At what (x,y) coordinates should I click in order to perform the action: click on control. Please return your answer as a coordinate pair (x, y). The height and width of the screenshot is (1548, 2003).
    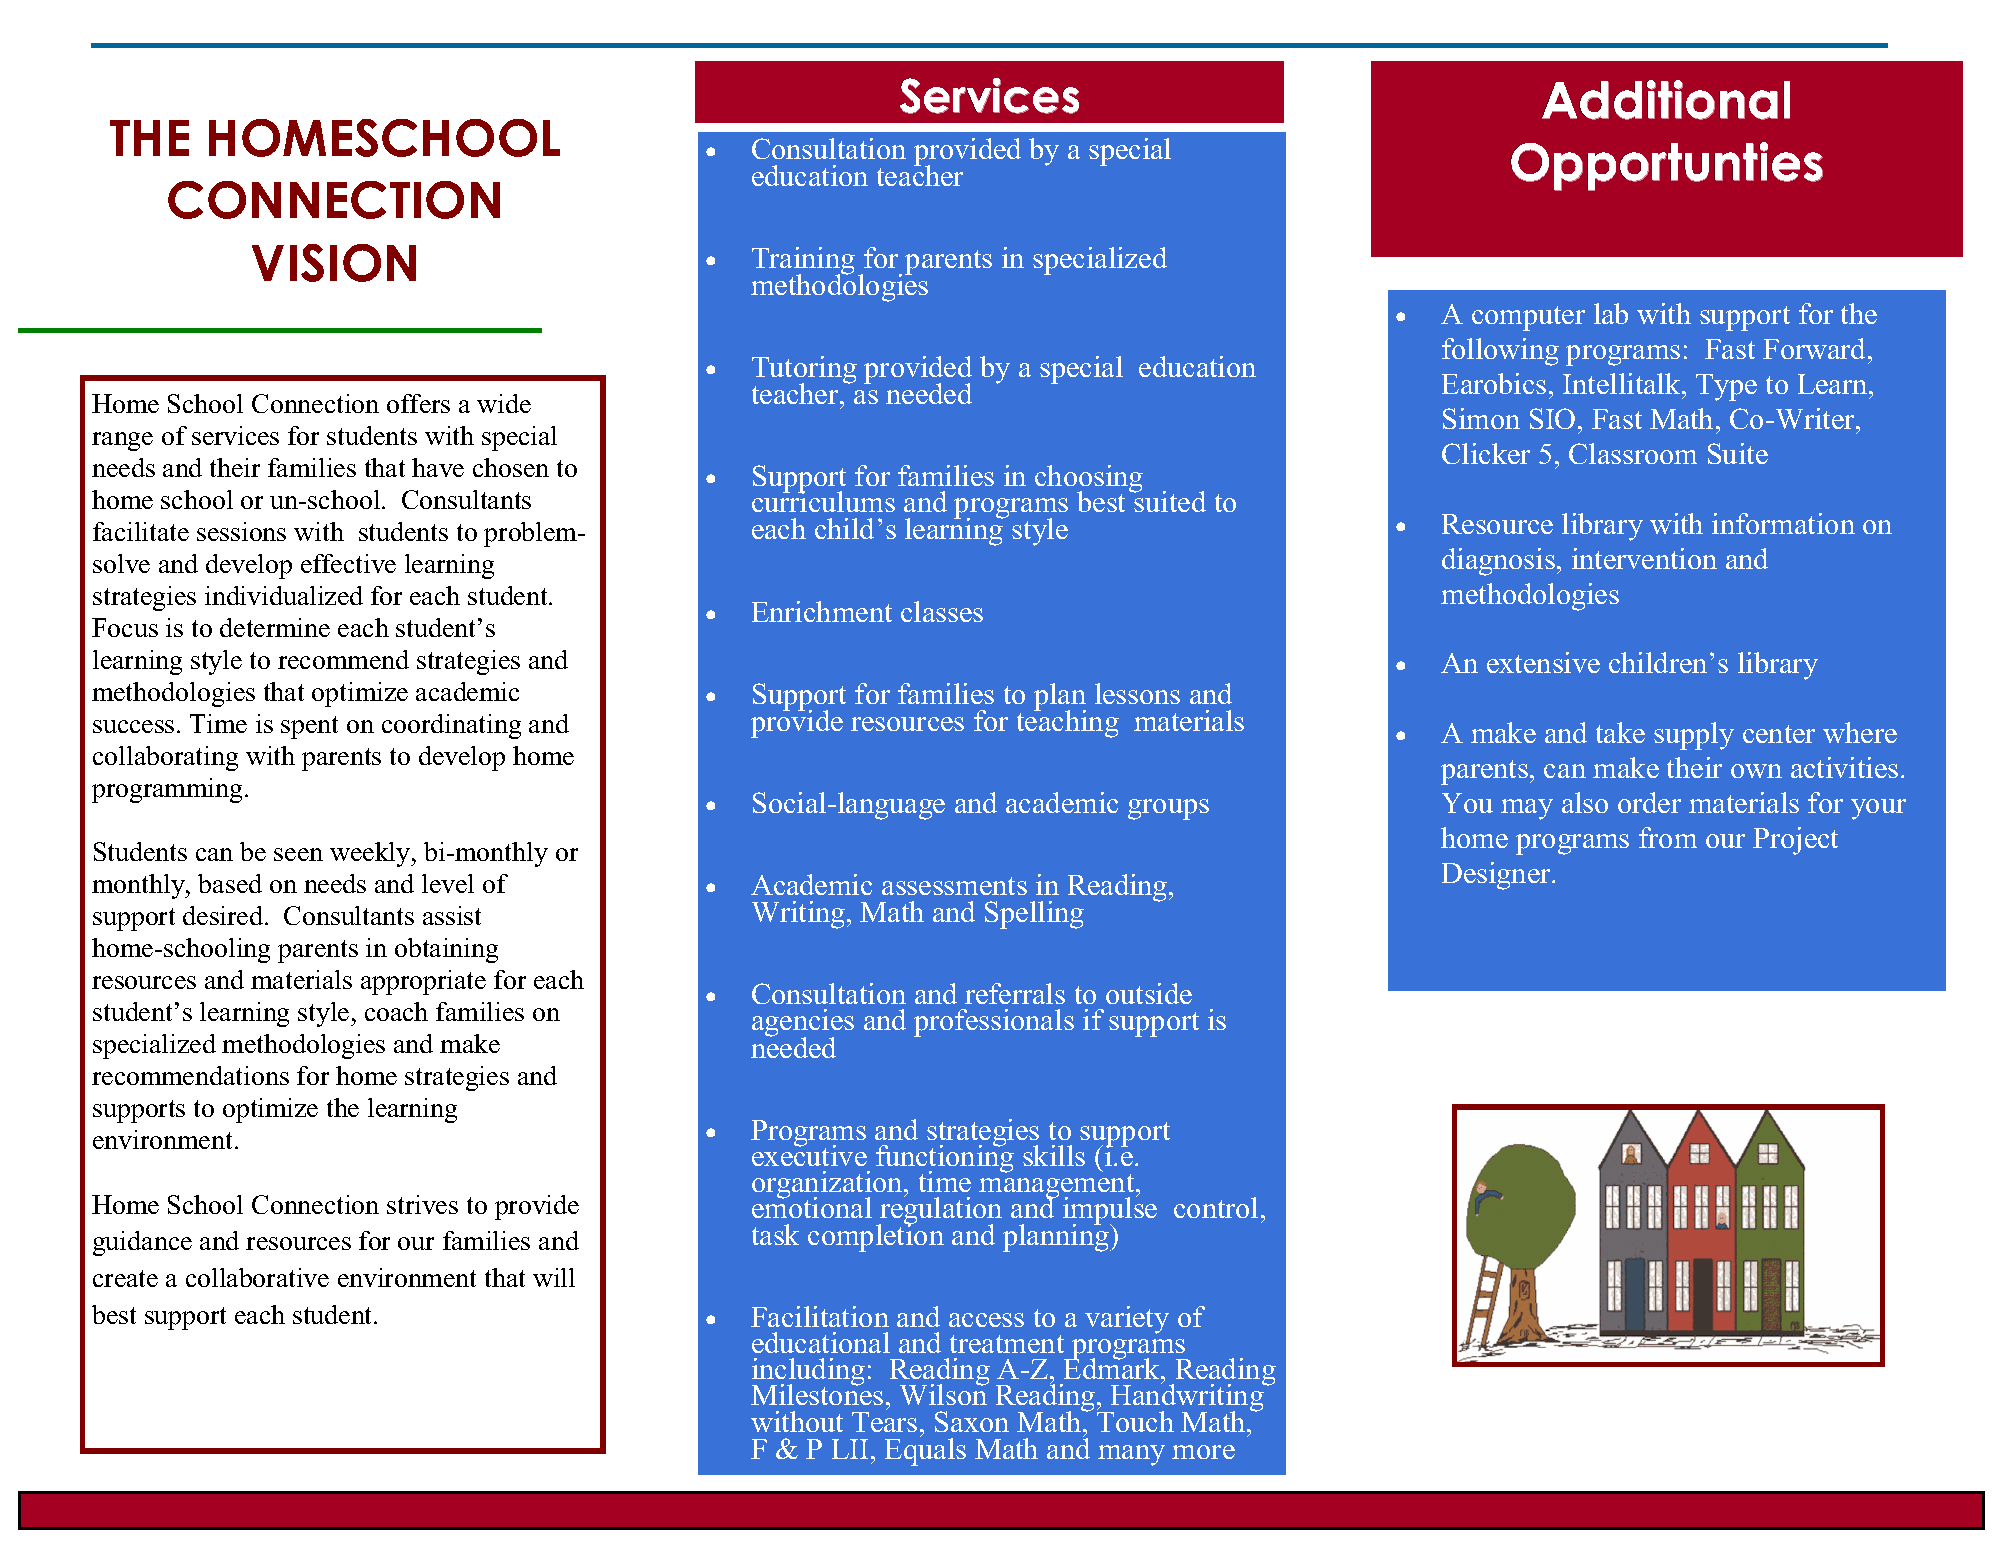
    Looking at the image, I should click on (1216, 1207).
